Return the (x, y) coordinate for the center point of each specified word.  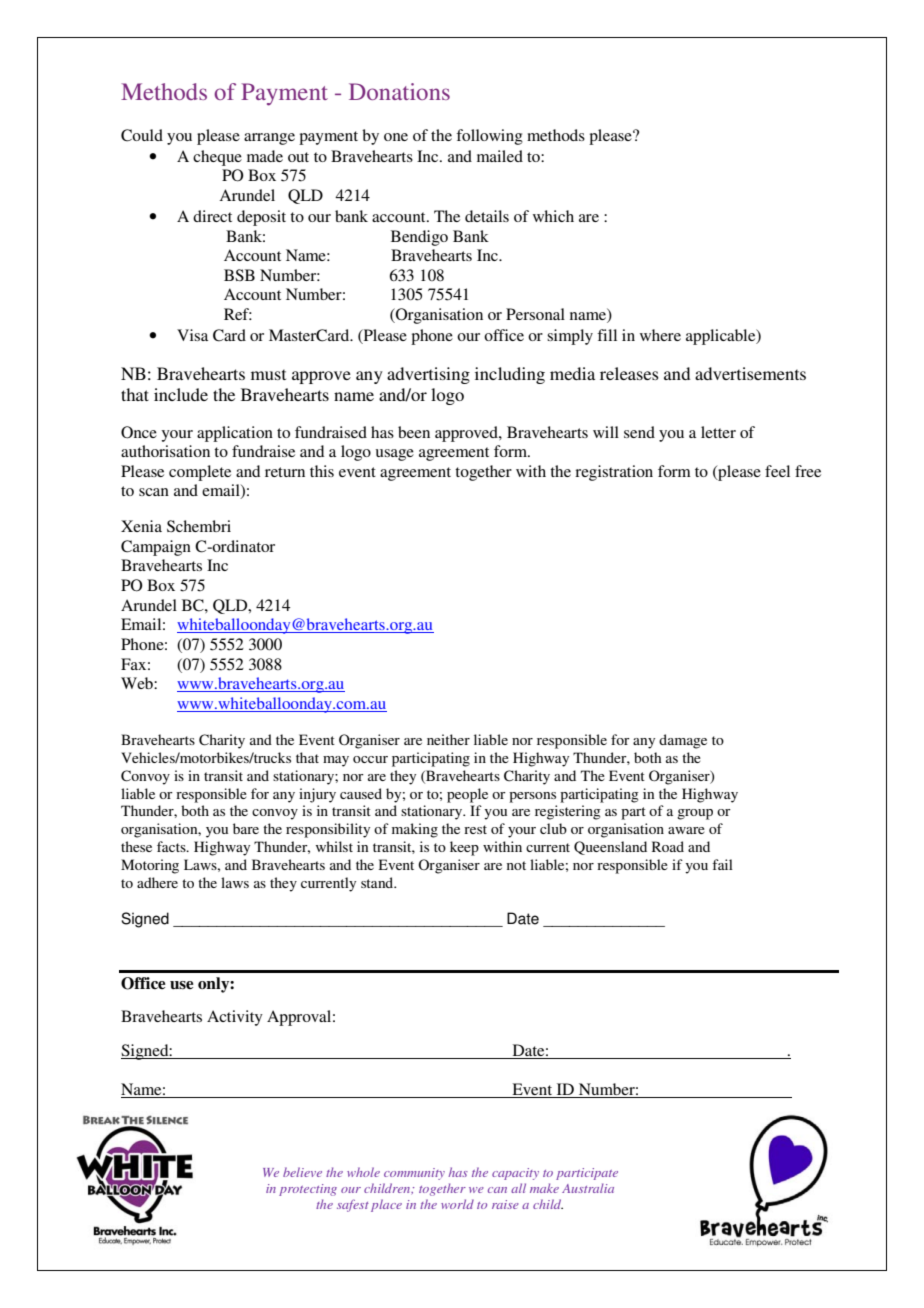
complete (200, 473)
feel (777, 471)
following (489, 137)
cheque (217, 158)
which (553, 216)
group (695, 814)
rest (475, 829)
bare (246, 828)
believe (302, 1172)
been (414, 432)
